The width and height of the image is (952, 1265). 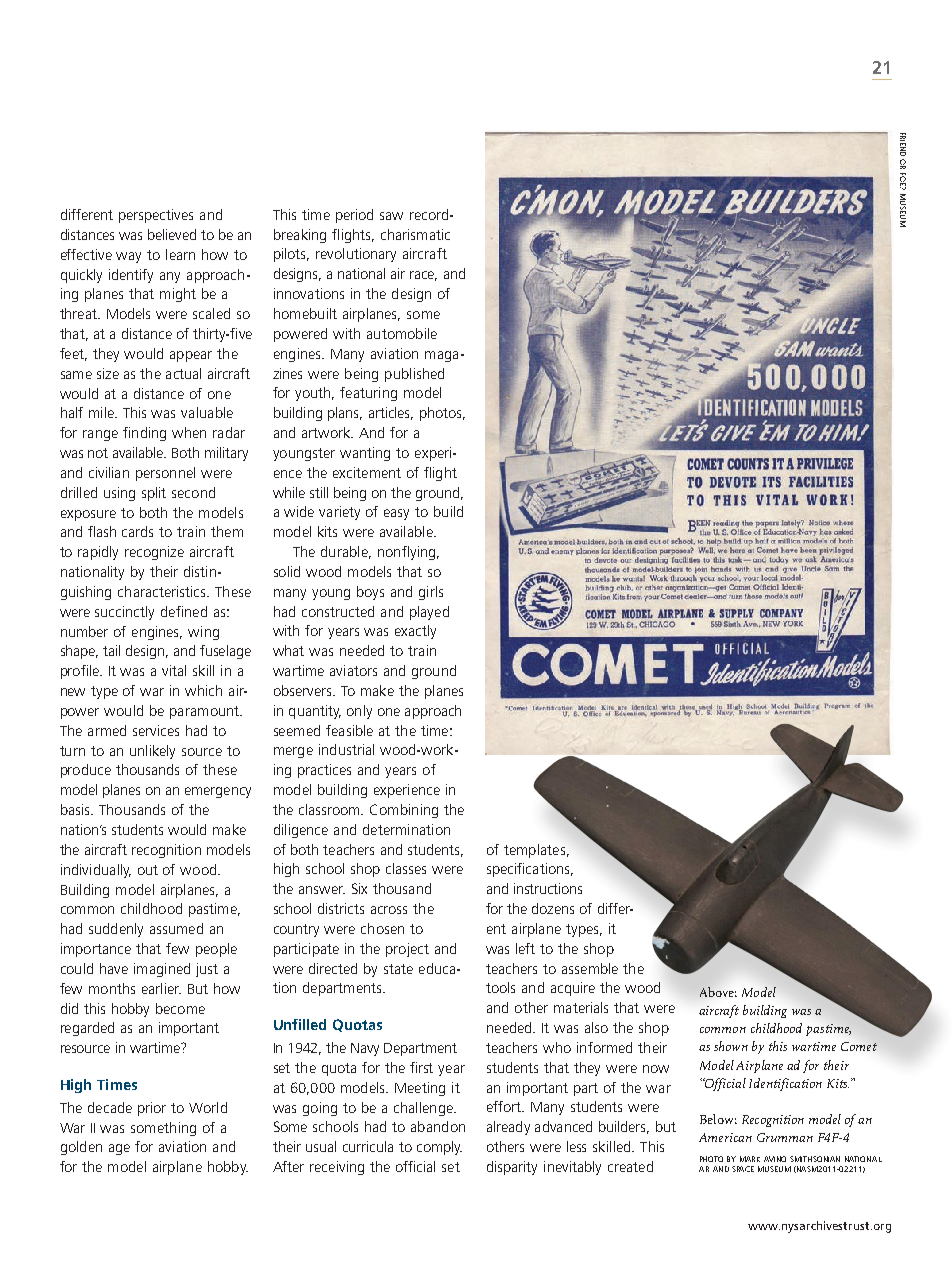 What do you see at coordinates (785, 1137) in the image?
I see `Grumman` at bounding box center [785, 1137].
